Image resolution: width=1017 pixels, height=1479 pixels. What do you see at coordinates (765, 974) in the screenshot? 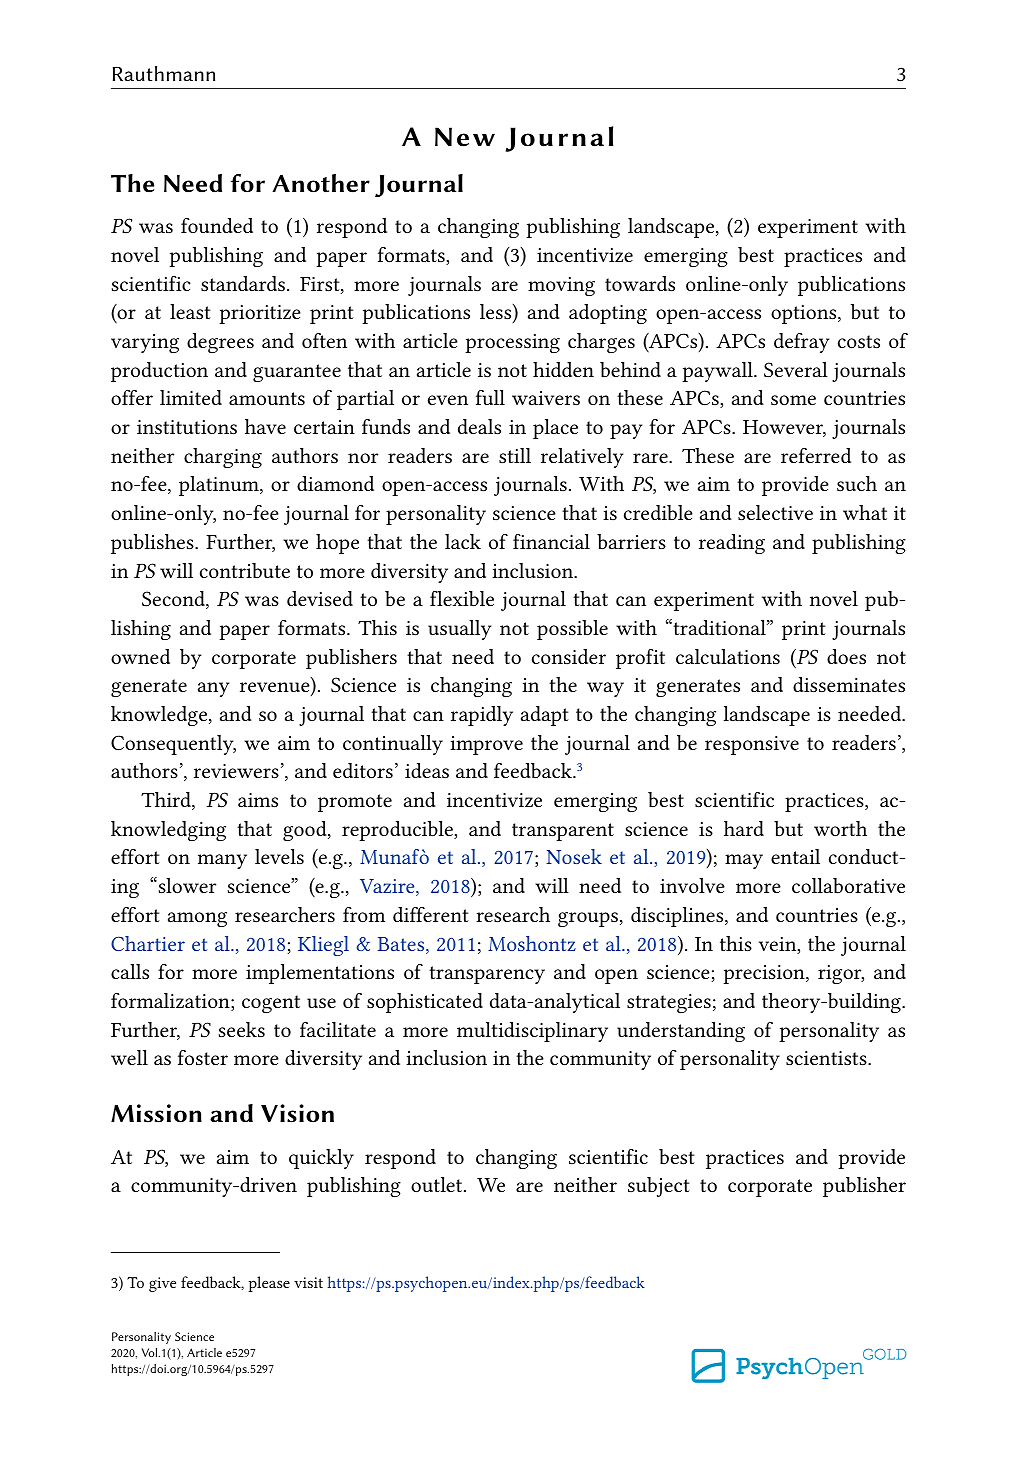
I see `precision` at bounding box center [765, 974].
